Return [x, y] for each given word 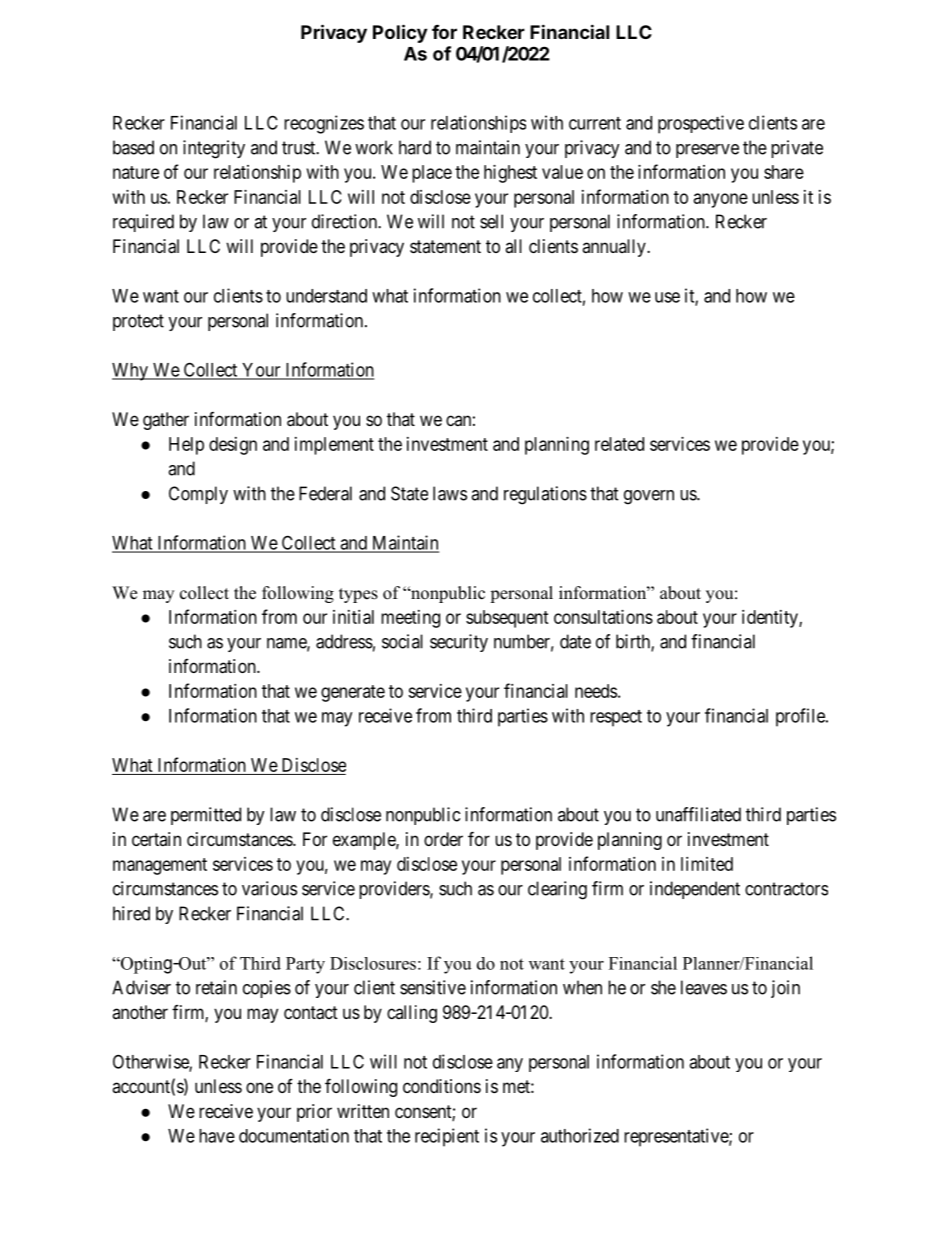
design [233, 446]
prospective [701, 124]
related [619, 444]
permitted [206, 816]
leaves [704, 987]
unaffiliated [698, 814]
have [217, 1136]
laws [450, 493]
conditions [442, 1086]
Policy [400, 33]
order [443, 839]
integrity [214, 149]
